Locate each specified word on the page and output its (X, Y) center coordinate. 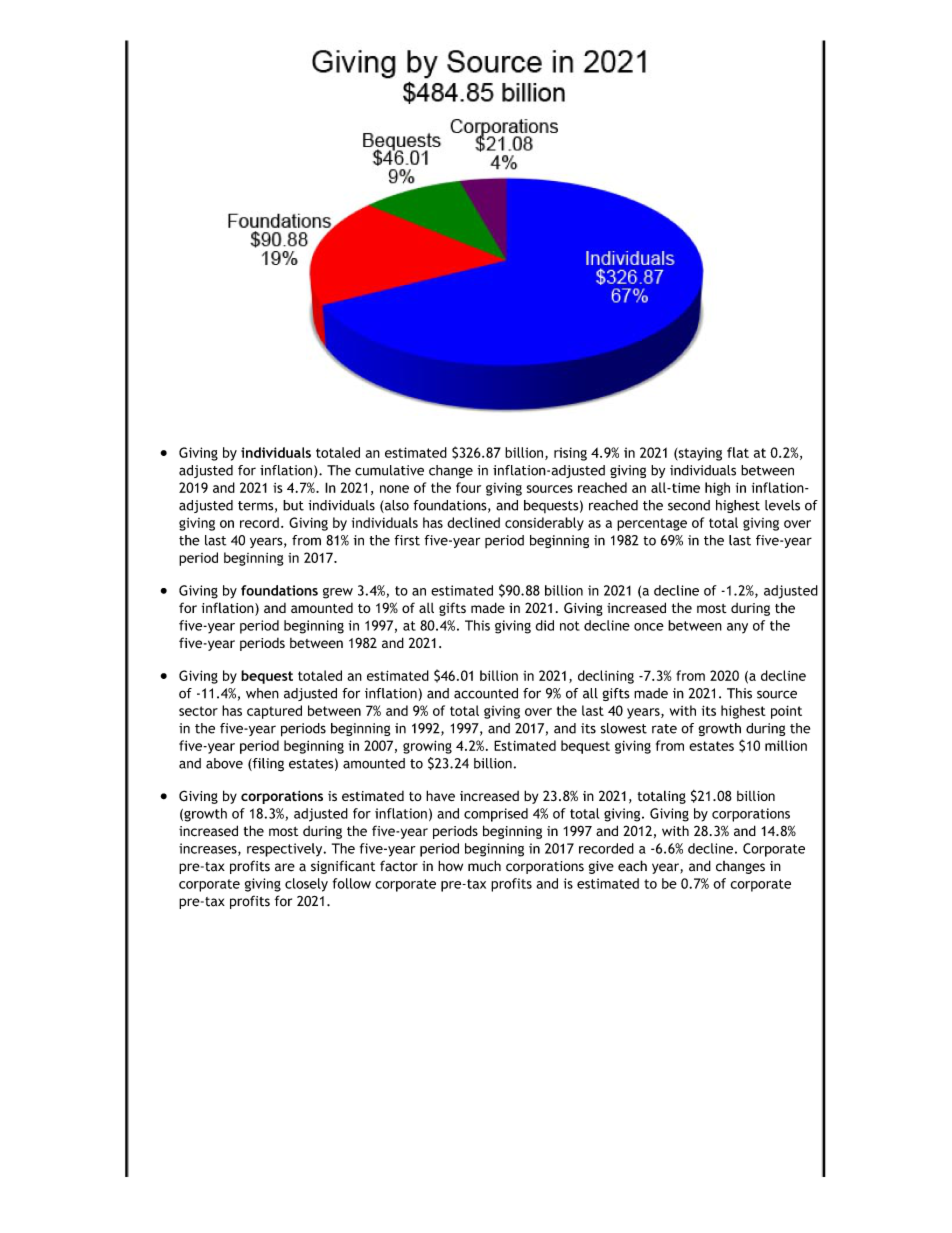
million (786, 745)
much (484, 866)
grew (338, 593)
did (545, 625)
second (689, 505)
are (285, 867)
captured (274, 712)
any (737, 628)
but (293, 505)
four (468, 487)
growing (427, 747)
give (601, 867)
